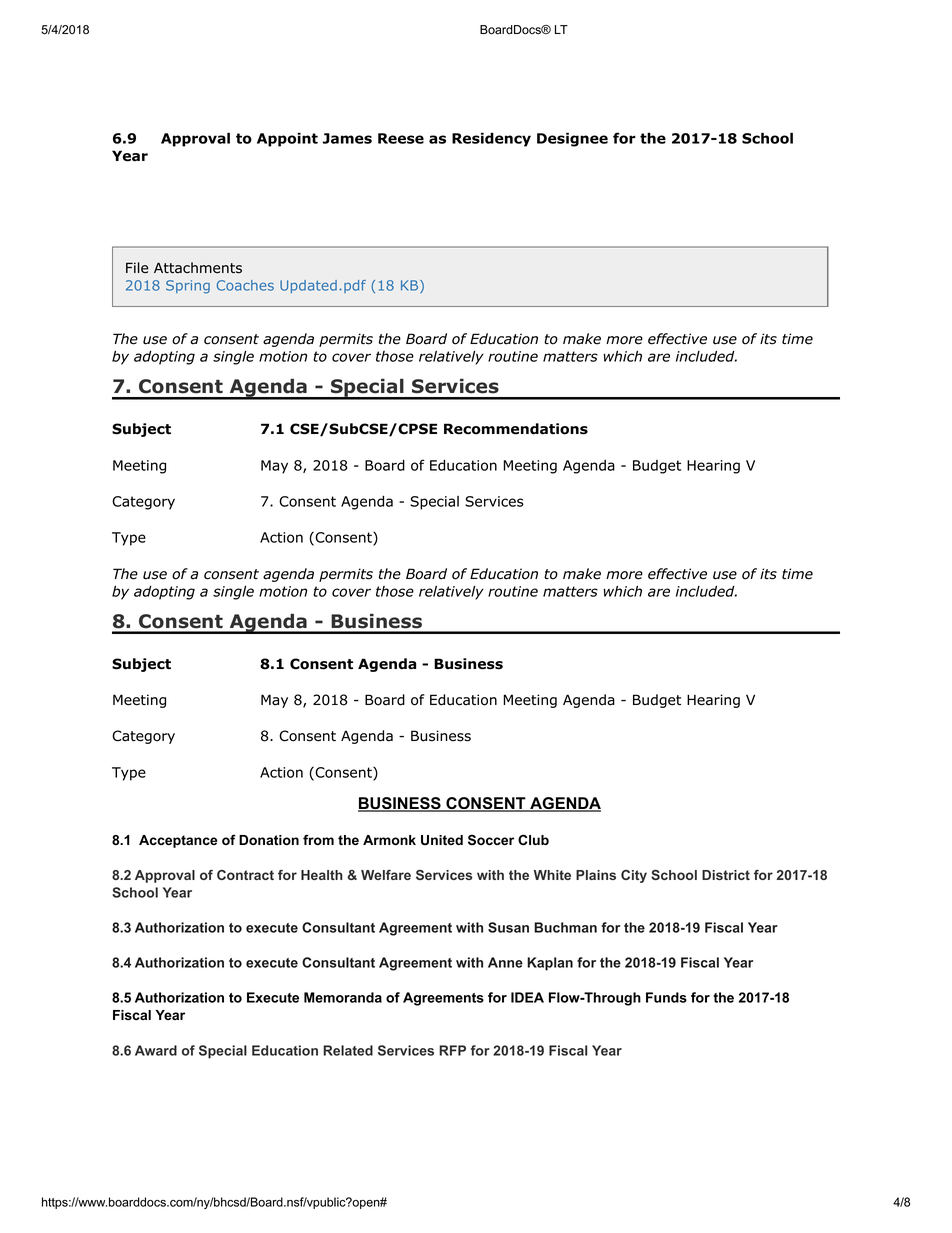 The width and height of the page is (952, 1233). Describe the element at coordinates (156, 1050) in the page. I see `Award` at that location.
